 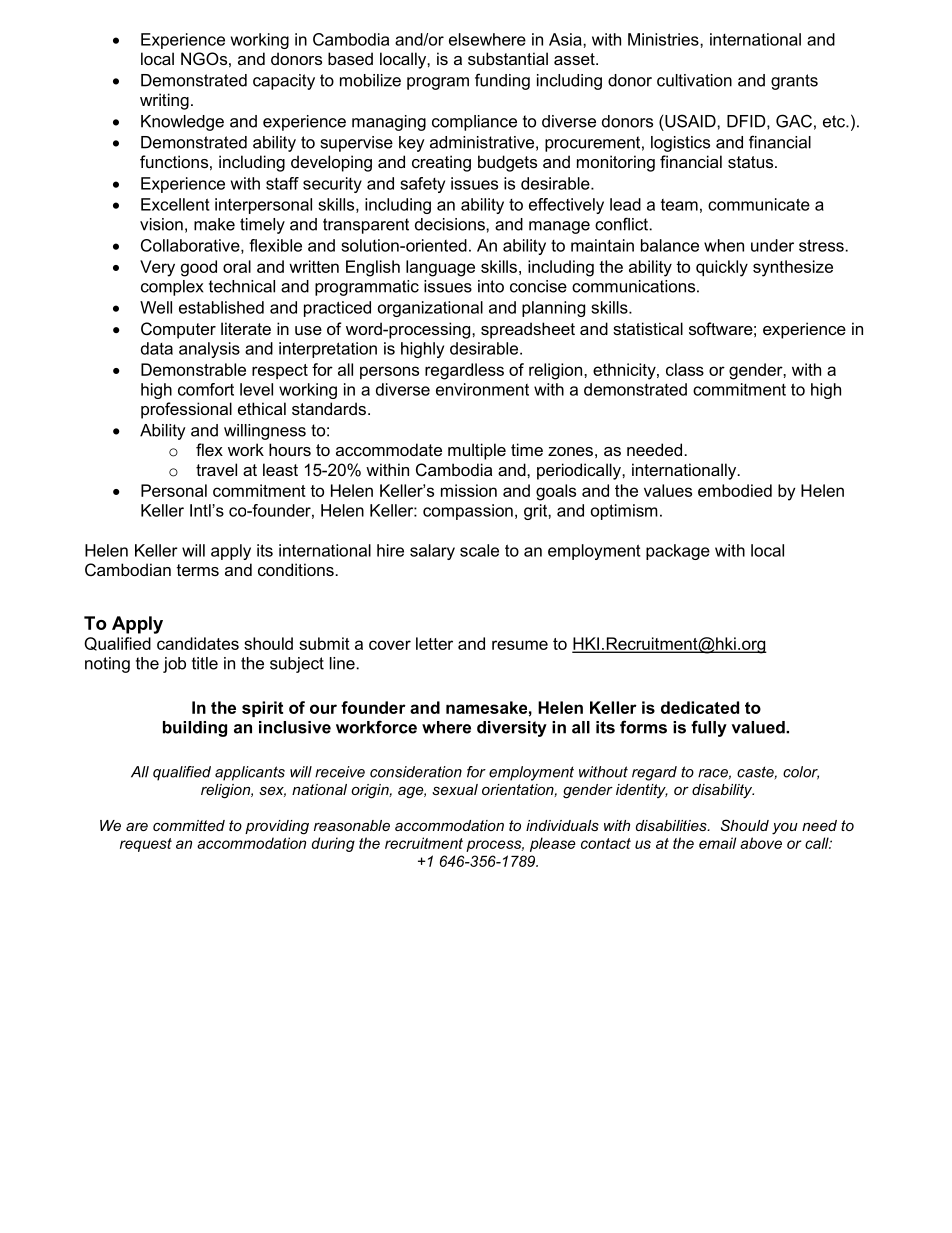 What do you see at coordinates (455, 789) in the image?
I see `sexual` at bounding box center [455, 789].
